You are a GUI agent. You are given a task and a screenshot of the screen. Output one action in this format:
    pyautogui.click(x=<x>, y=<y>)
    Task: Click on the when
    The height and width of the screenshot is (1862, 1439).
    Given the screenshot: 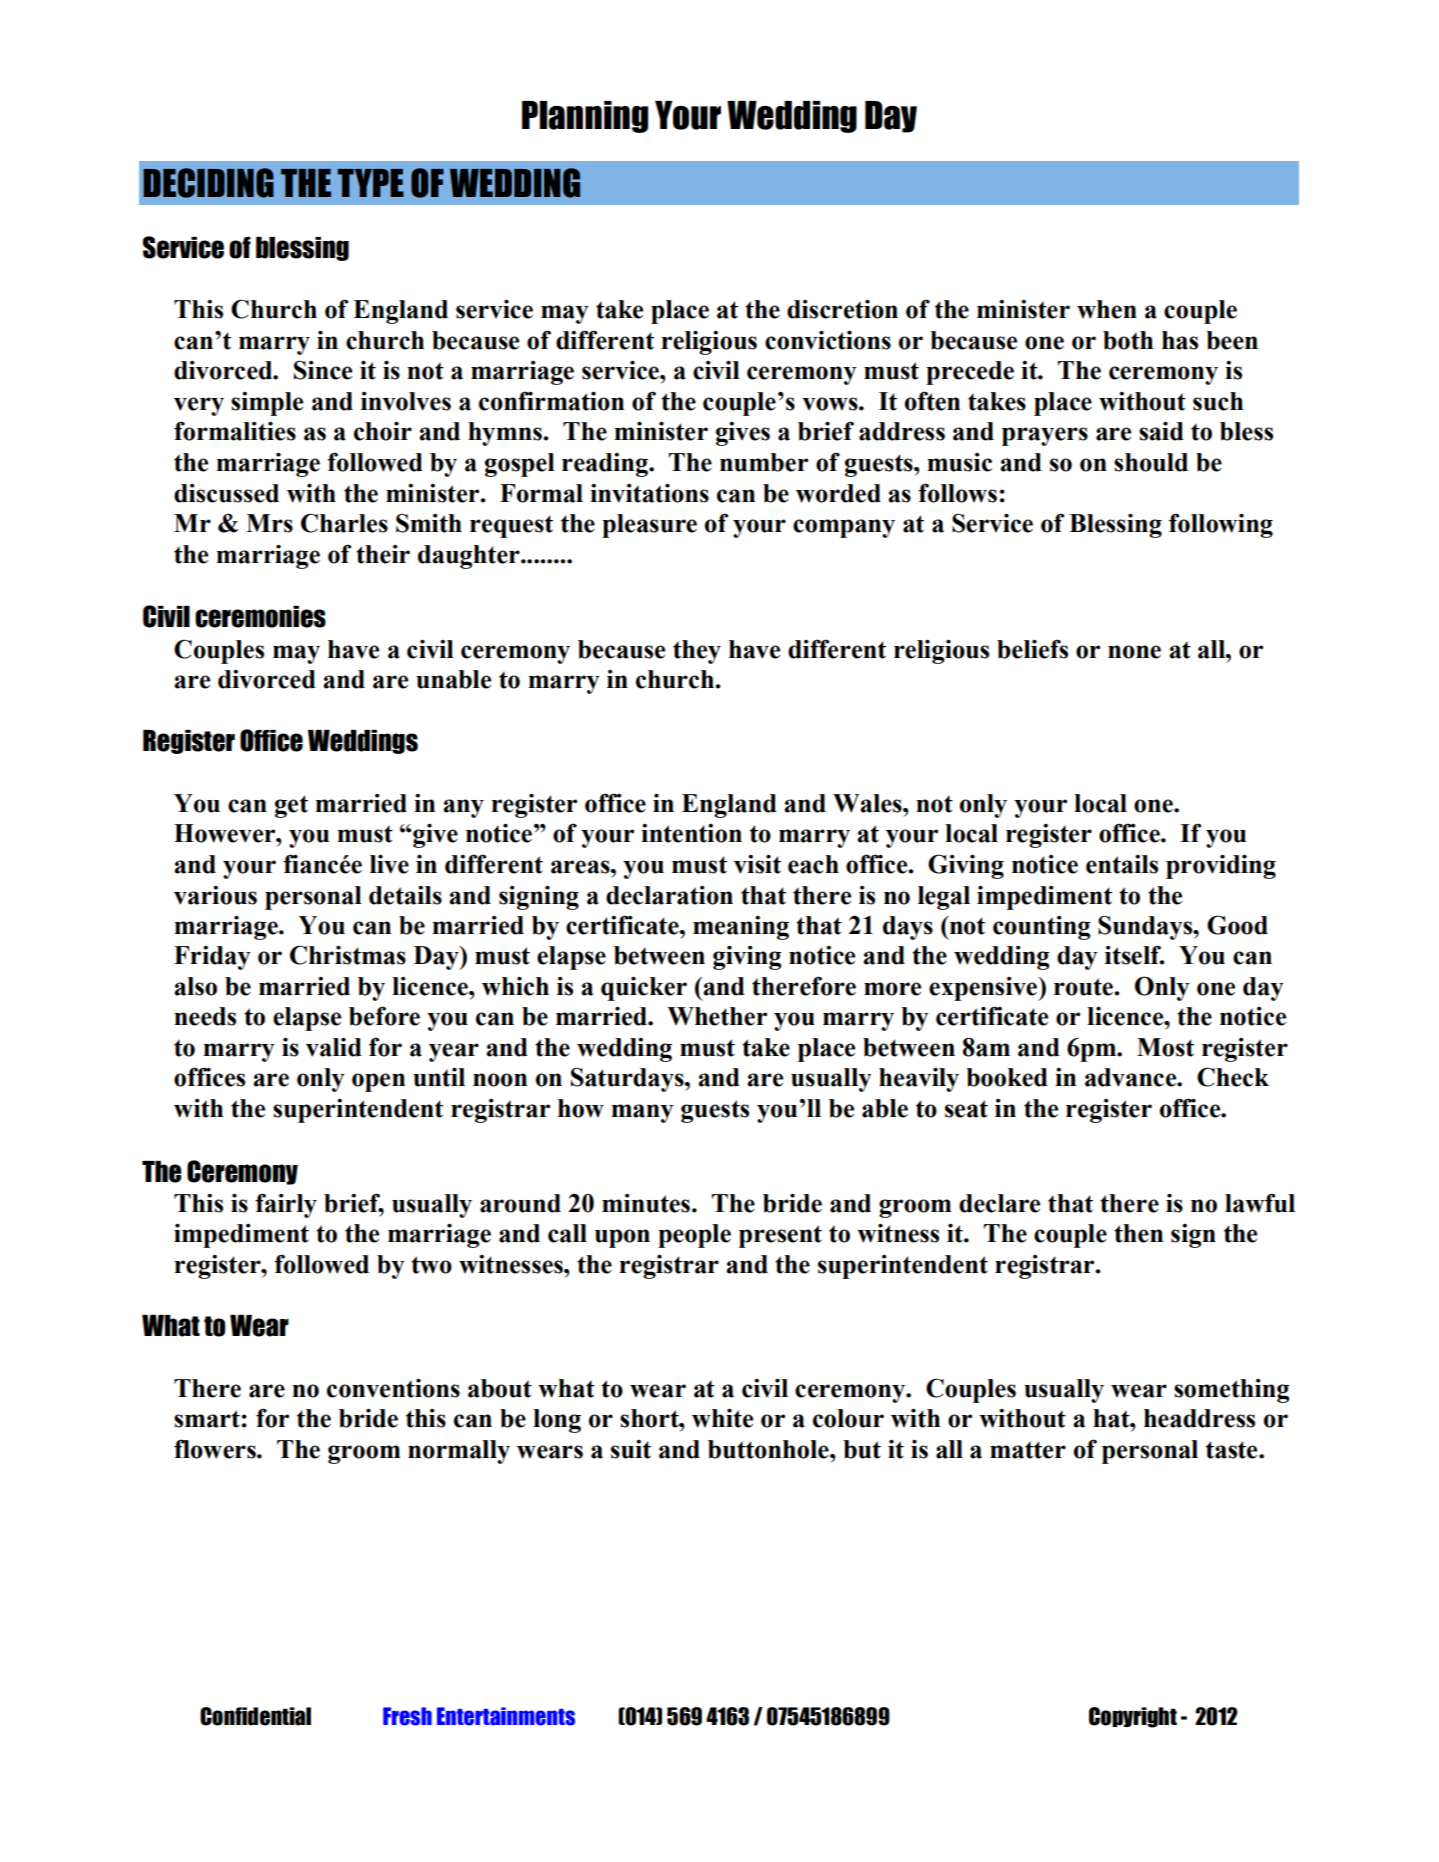 What is the action you would take?
    pyautogui.click(x=1107, y=309)
